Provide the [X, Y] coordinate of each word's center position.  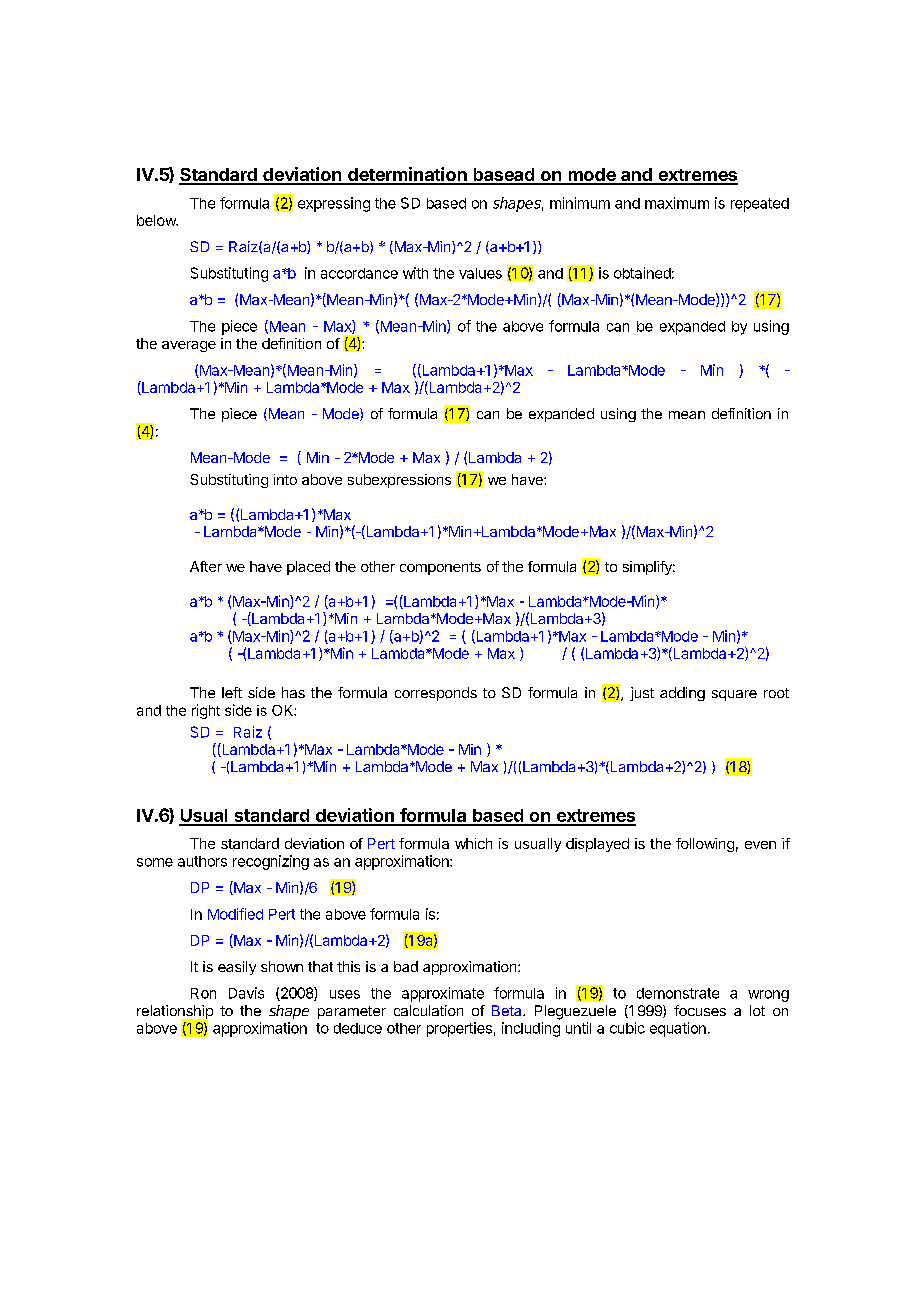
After [206, 566]
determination [407, 175]
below [157, 220]
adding [682, 694]
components [440, 568]
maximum [677, 203]
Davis [246, 993]
